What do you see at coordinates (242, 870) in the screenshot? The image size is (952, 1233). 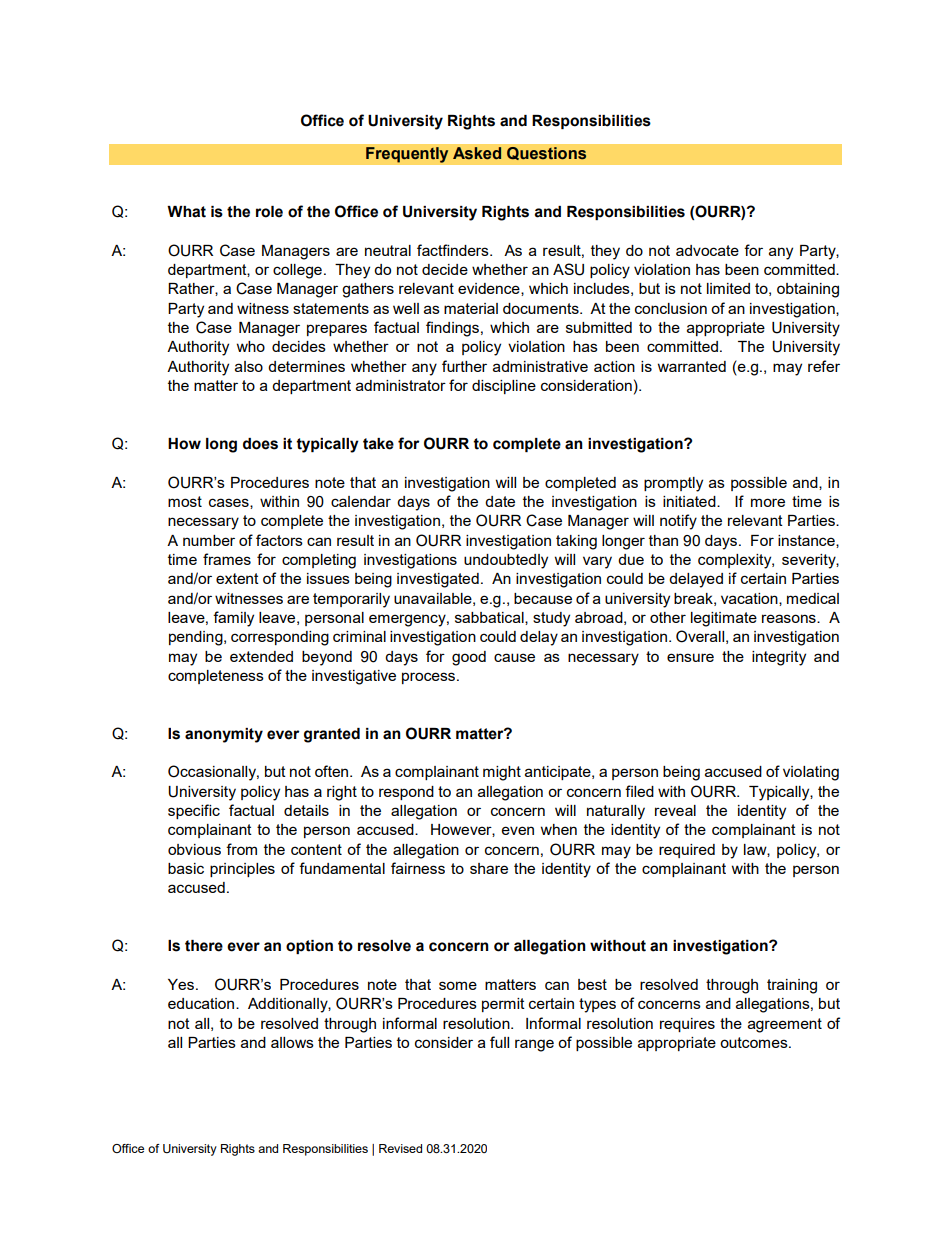 I see `principles` at bounding box center [242, 870].
